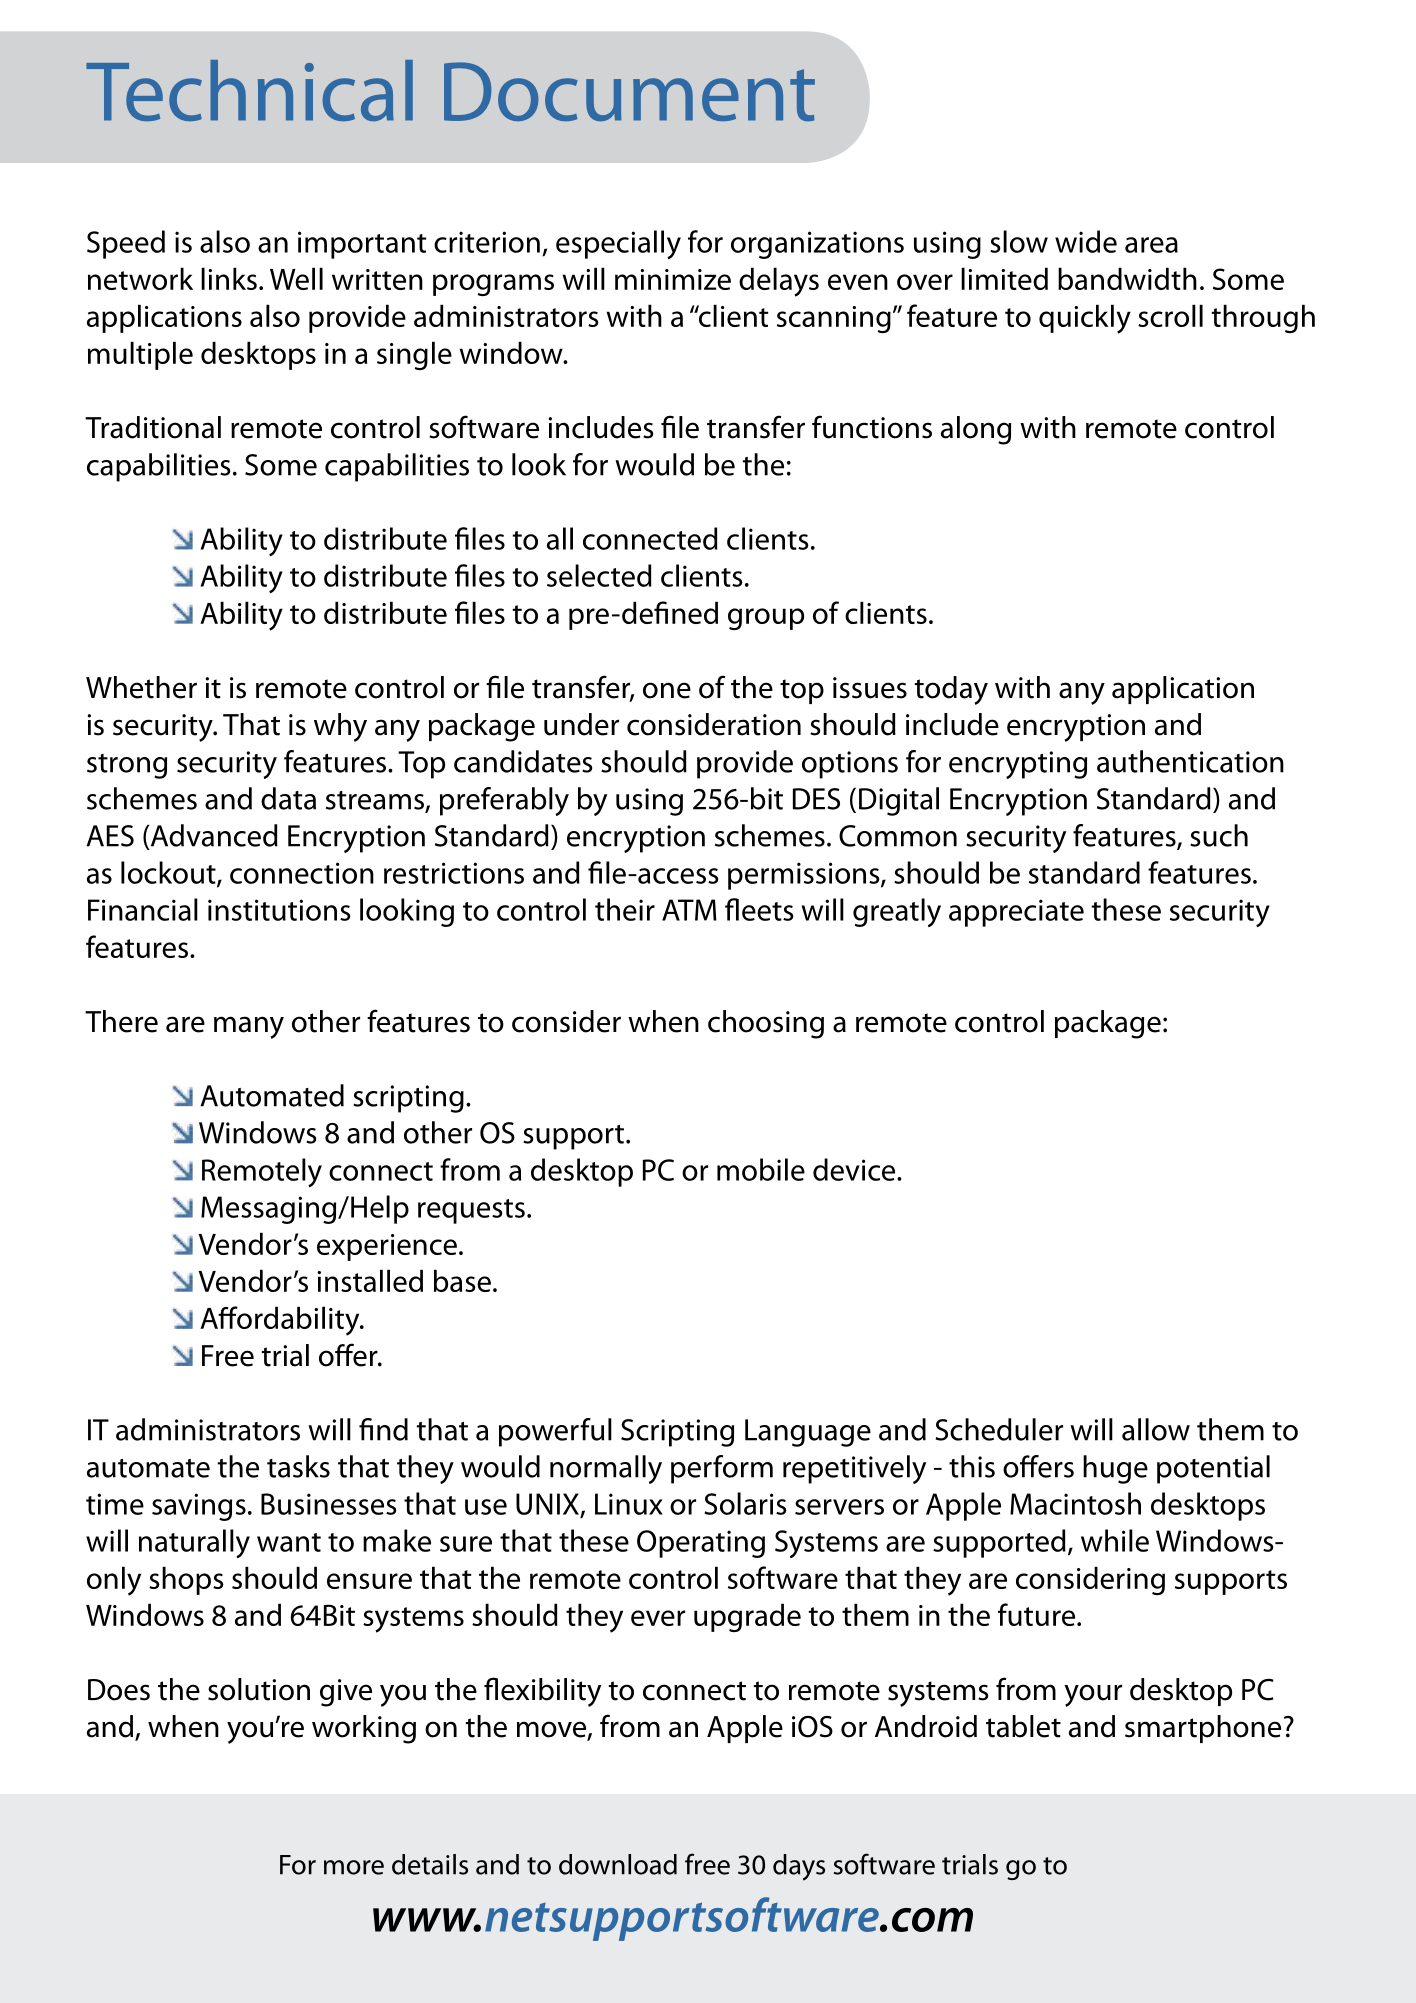 The width and height of the screenshot is (1416, 2003). I want to click on selected, so click(599, 575).
